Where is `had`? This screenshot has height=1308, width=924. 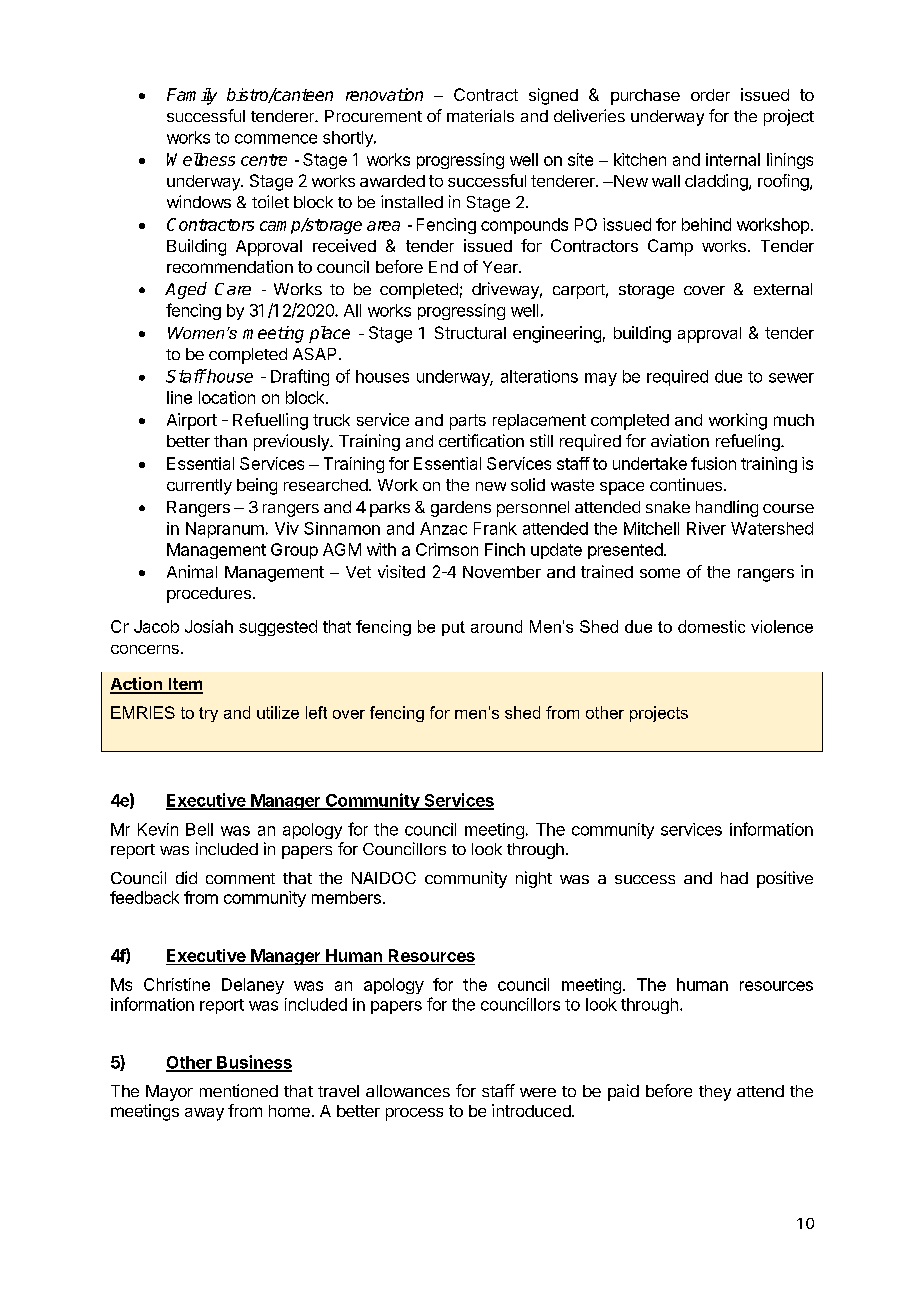
had is located at coordinates (734, 878).
